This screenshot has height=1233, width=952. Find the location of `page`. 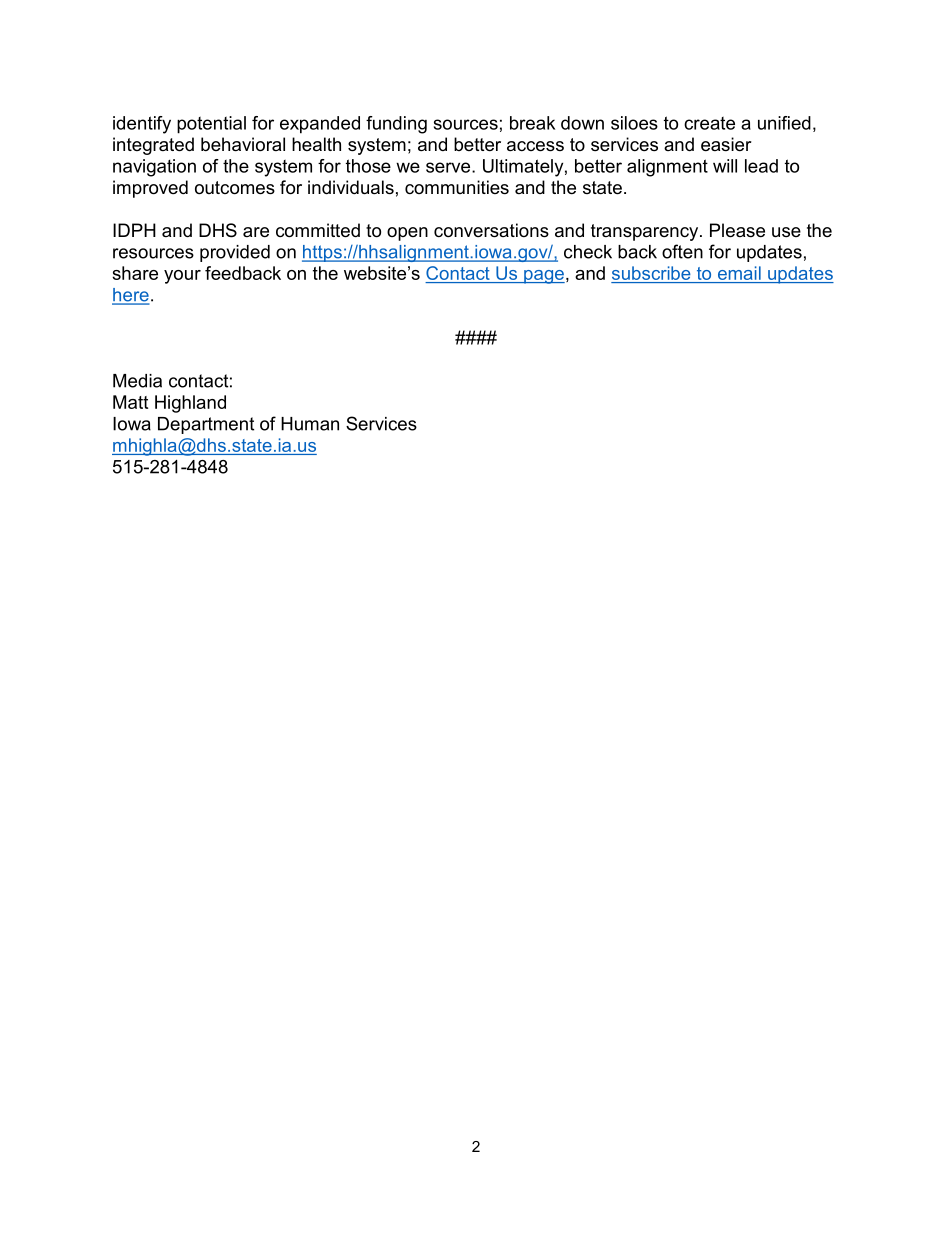

page is located at coordinates (543, 277).
